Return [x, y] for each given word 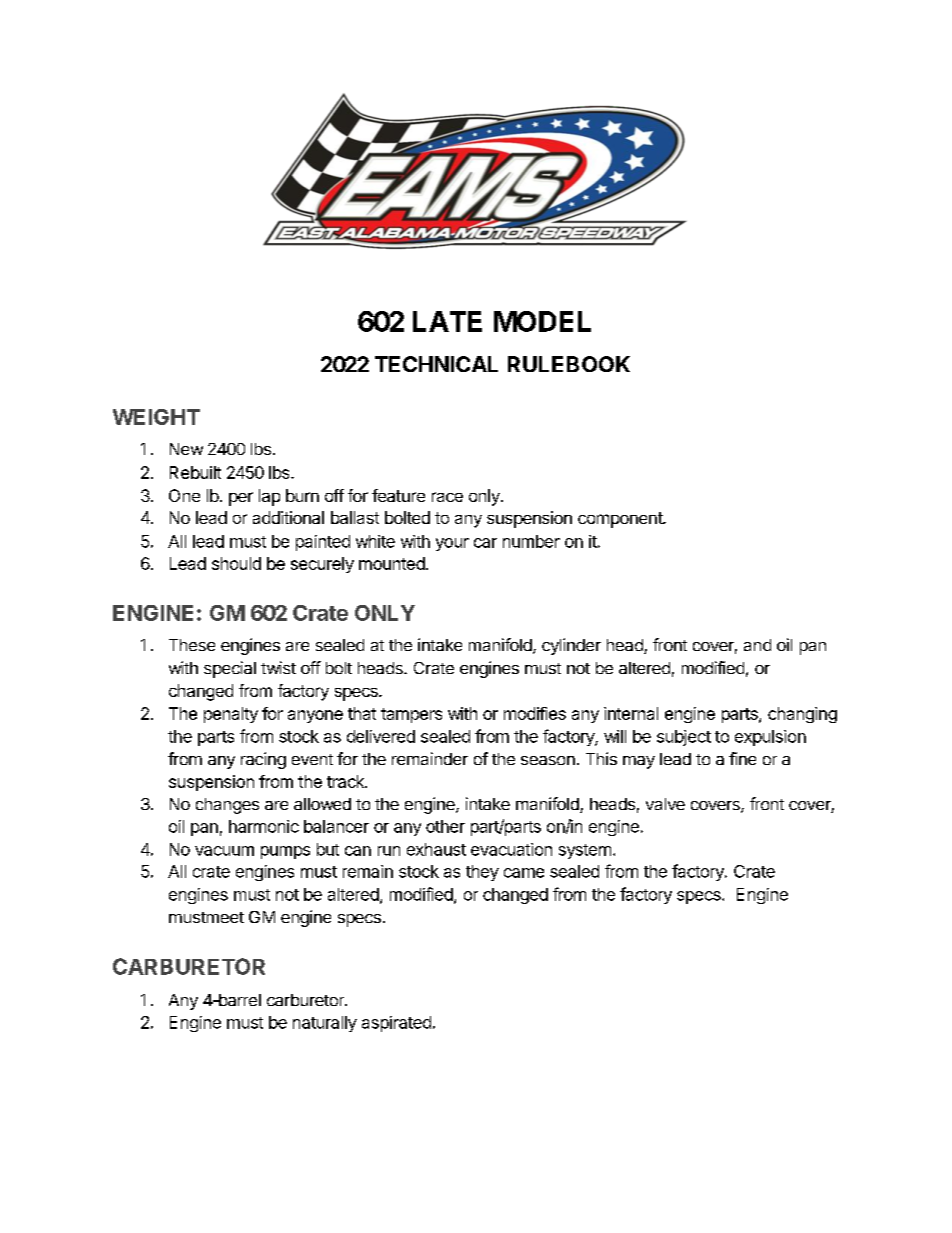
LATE [447, 321]
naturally [325, 1024]
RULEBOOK [569, 364]
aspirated [396, 1024]
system [585, 851]
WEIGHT [156, 417]
